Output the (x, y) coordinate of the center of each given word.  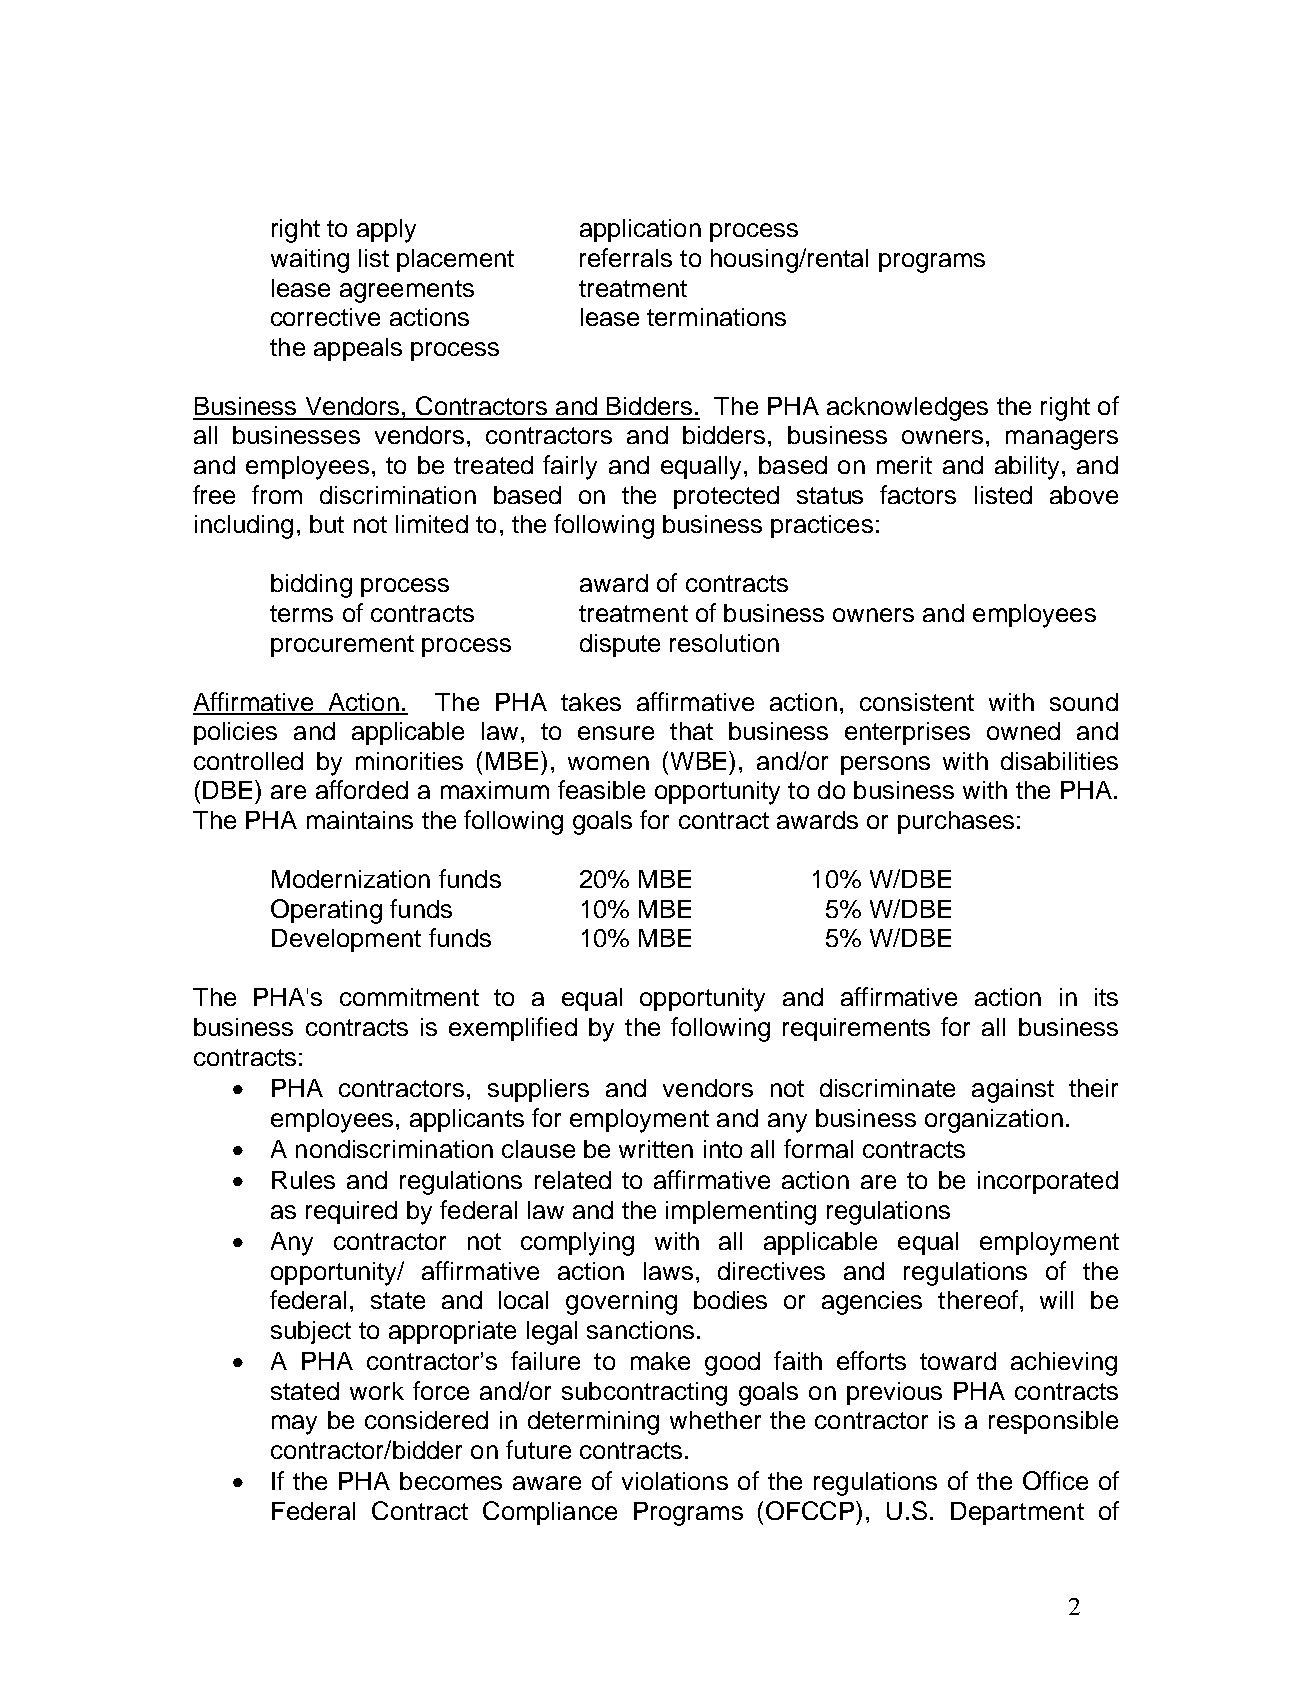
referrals (626, 257)
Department (1017, 1513)
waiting (310, 261)
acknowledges (907, 409)
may (294, 1425)
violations (675, 1481)
